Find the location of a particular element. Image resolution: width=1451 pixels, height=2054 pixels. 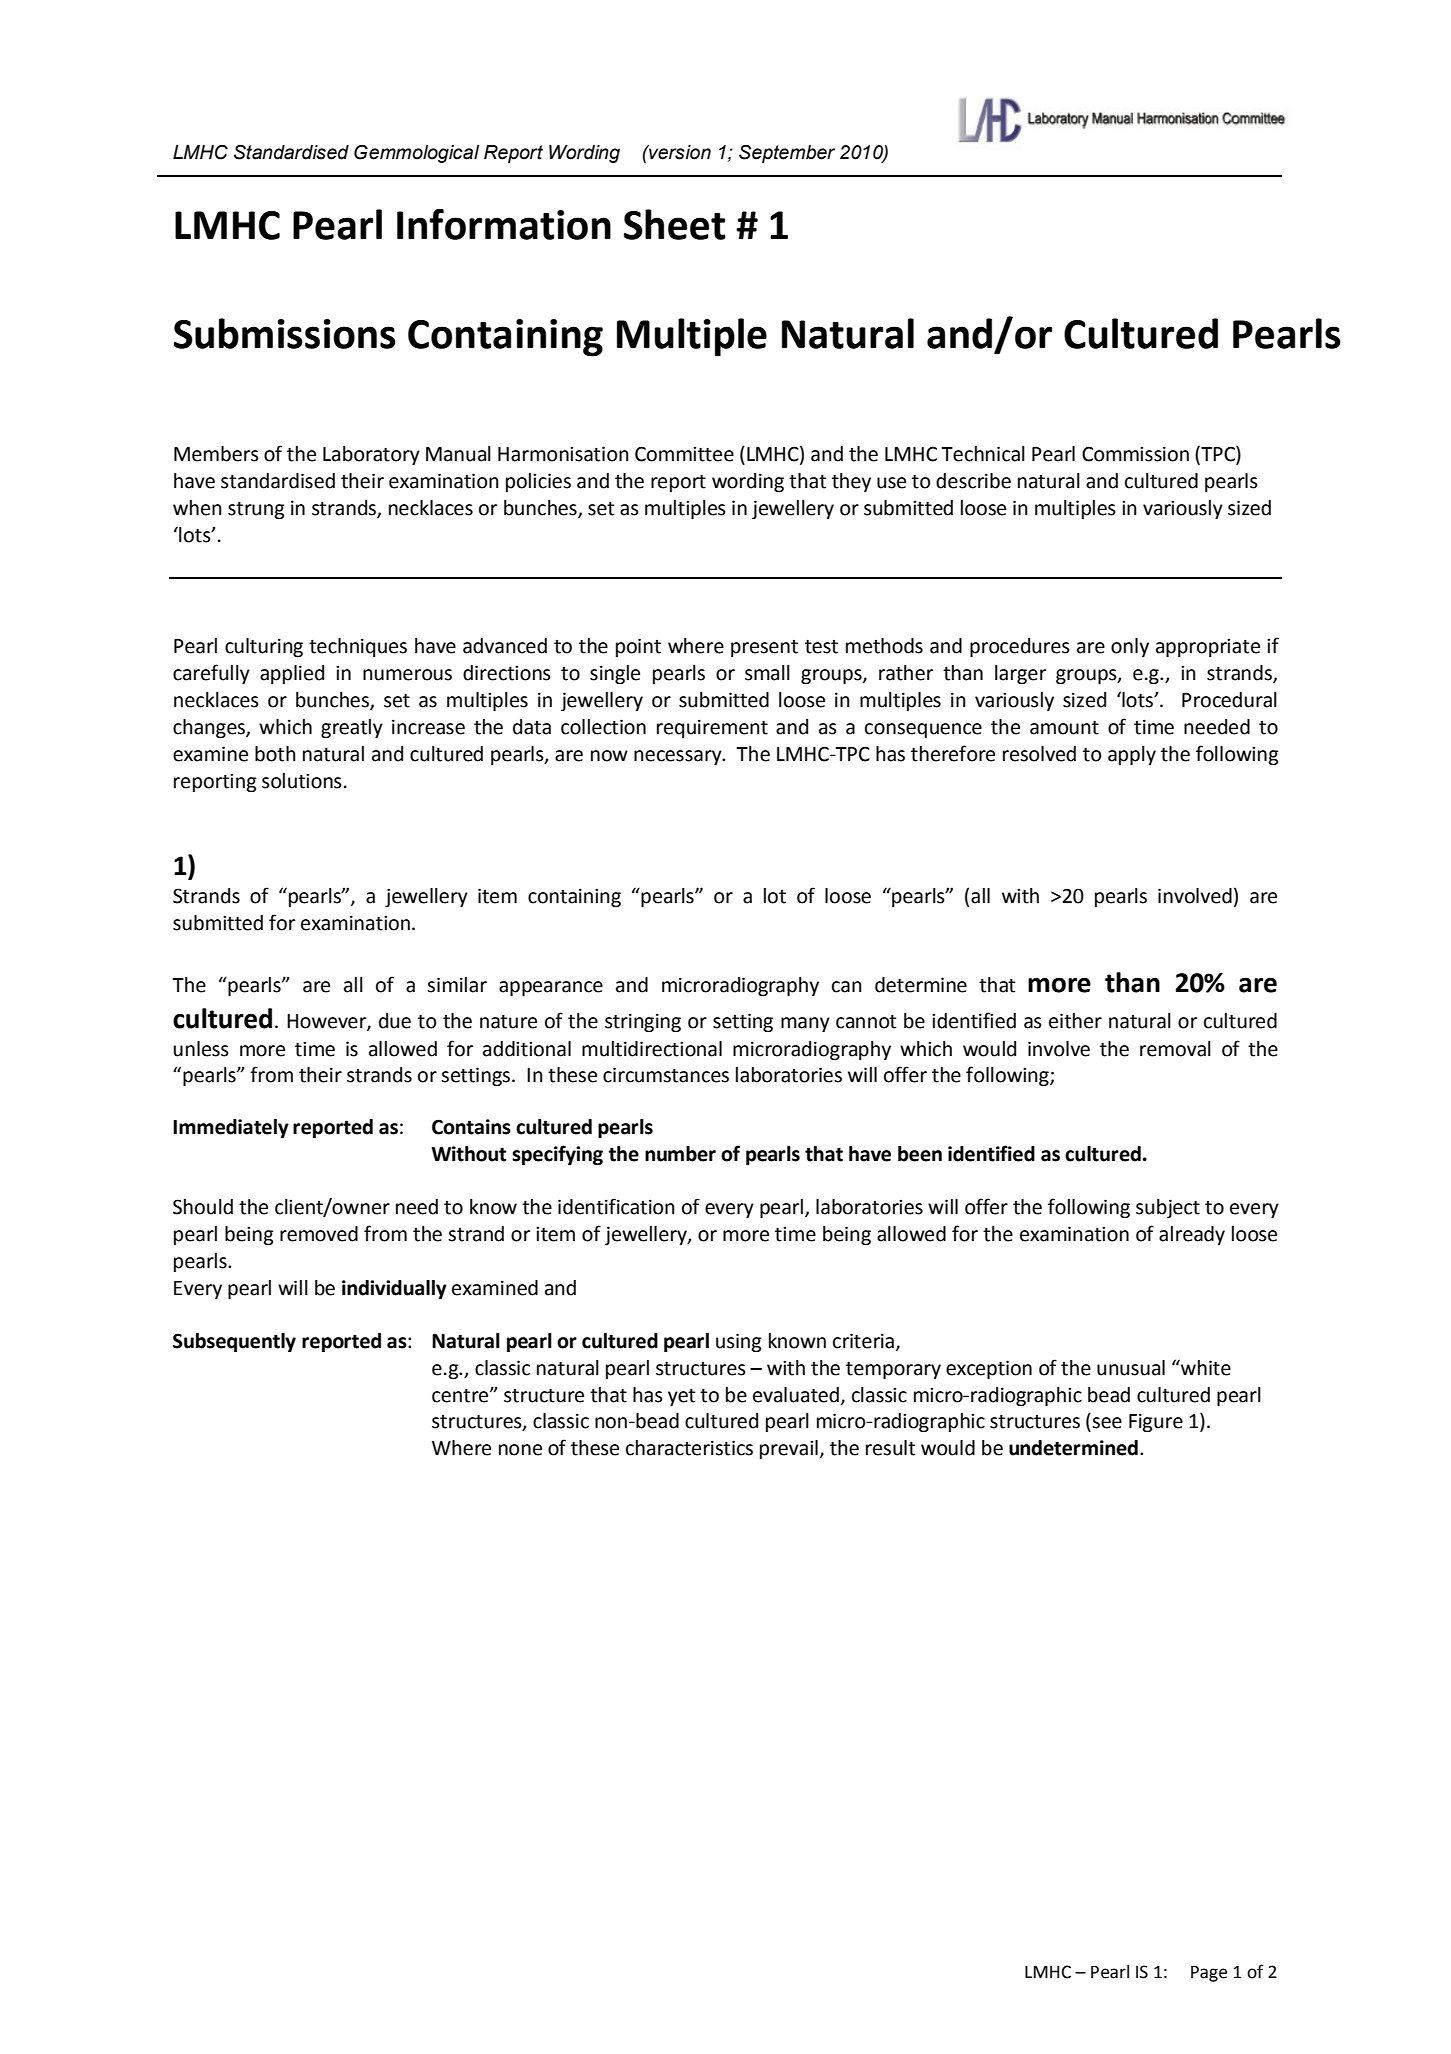

Page is located at coordinates (1209, 1974).
